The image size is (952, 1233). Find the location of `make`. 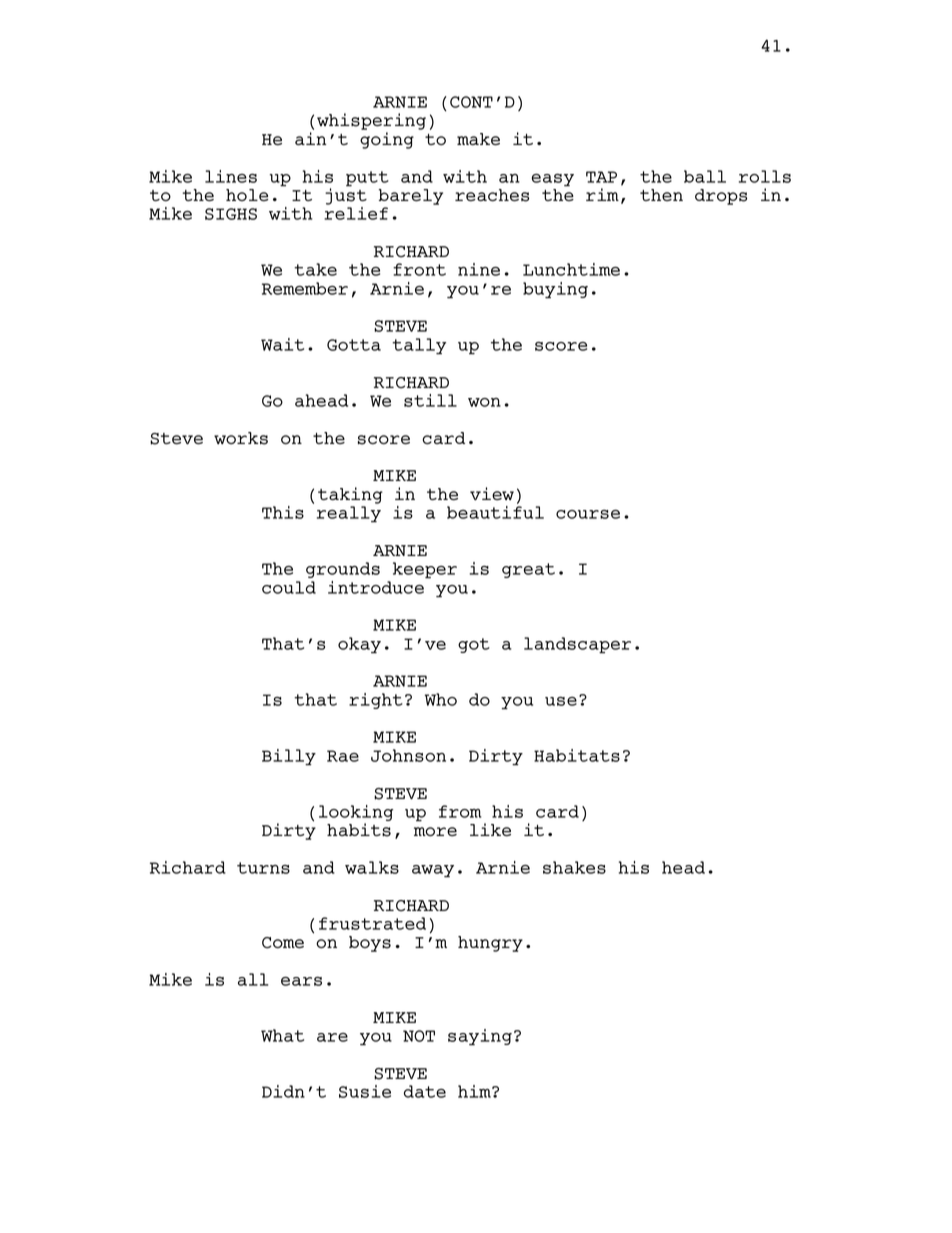

make is located at coordinates (478, 139).
